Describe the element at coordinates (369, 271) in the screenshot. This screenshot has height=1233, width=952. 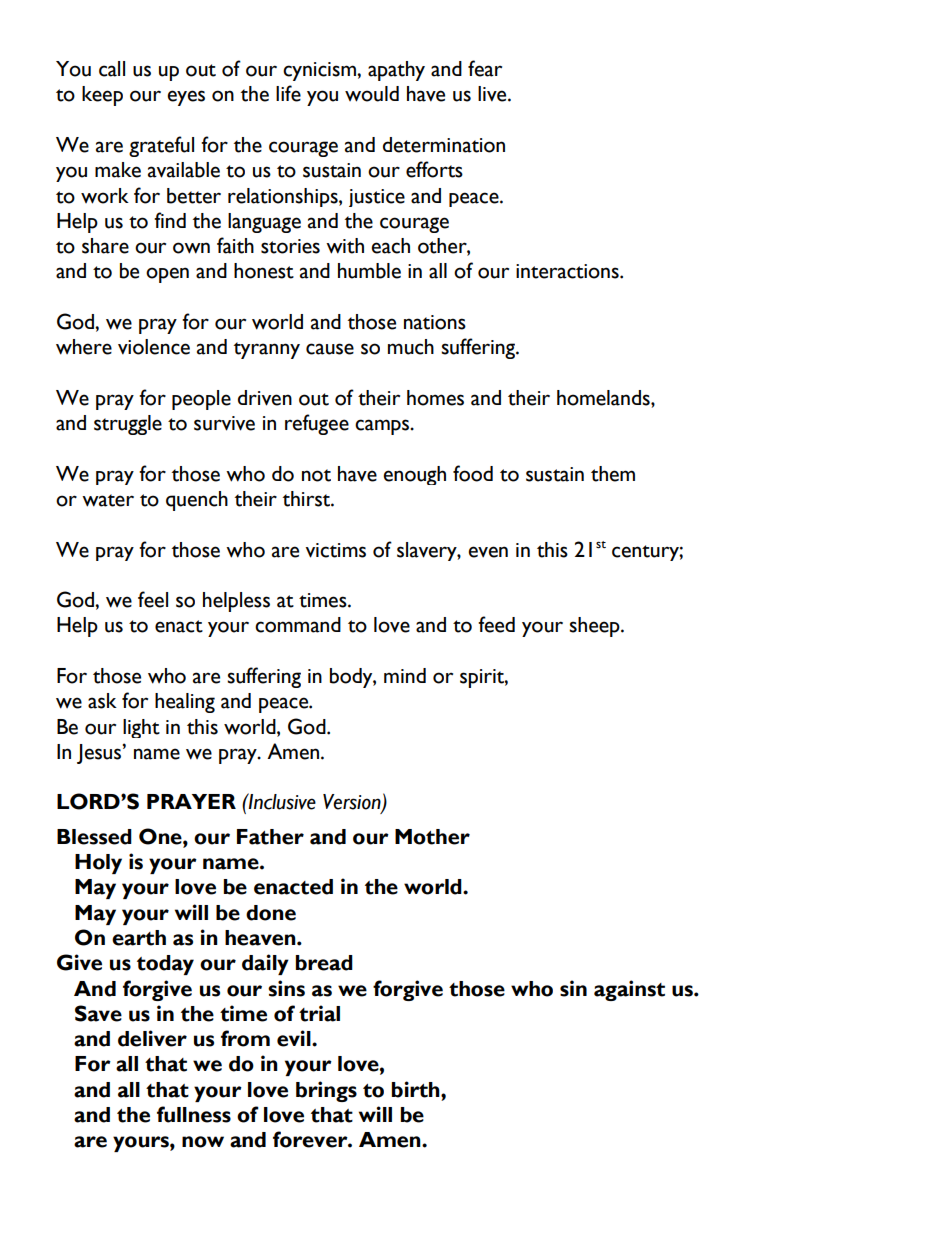
I see `humble` at that location.
